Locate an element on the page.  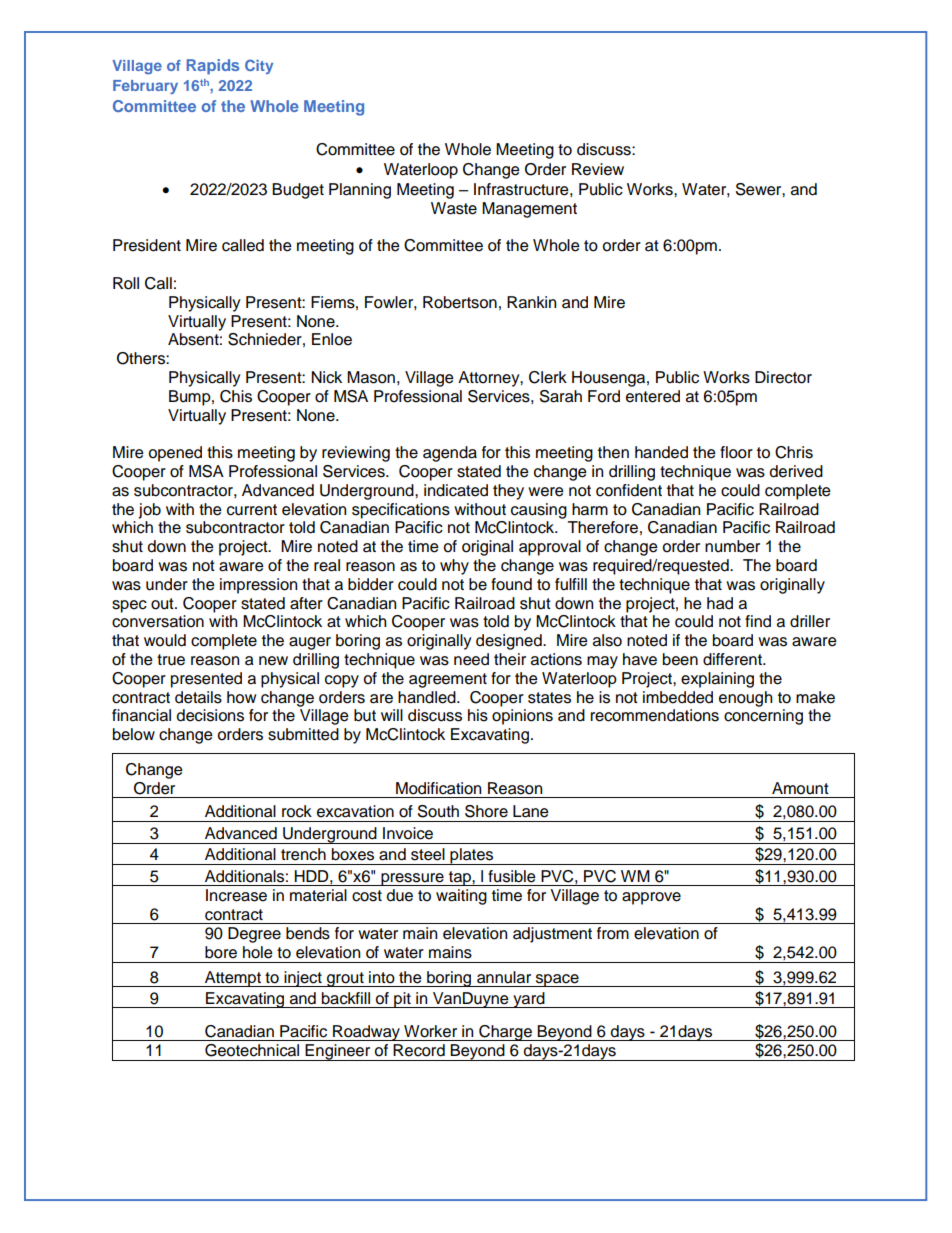
opened is located at coordinates (175, 454).
